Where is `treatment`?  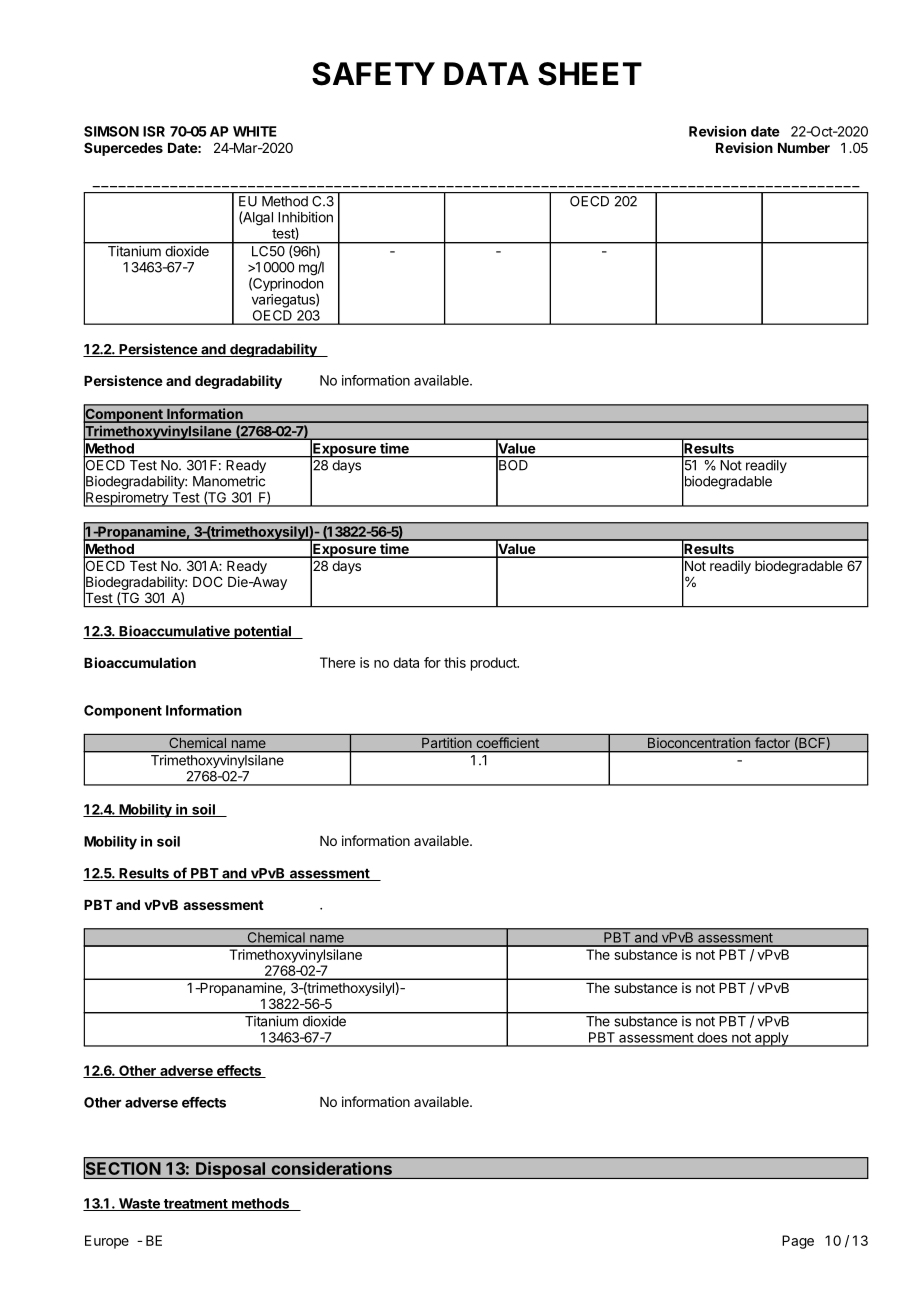
treatment is located at coordinates (195, 1205).
